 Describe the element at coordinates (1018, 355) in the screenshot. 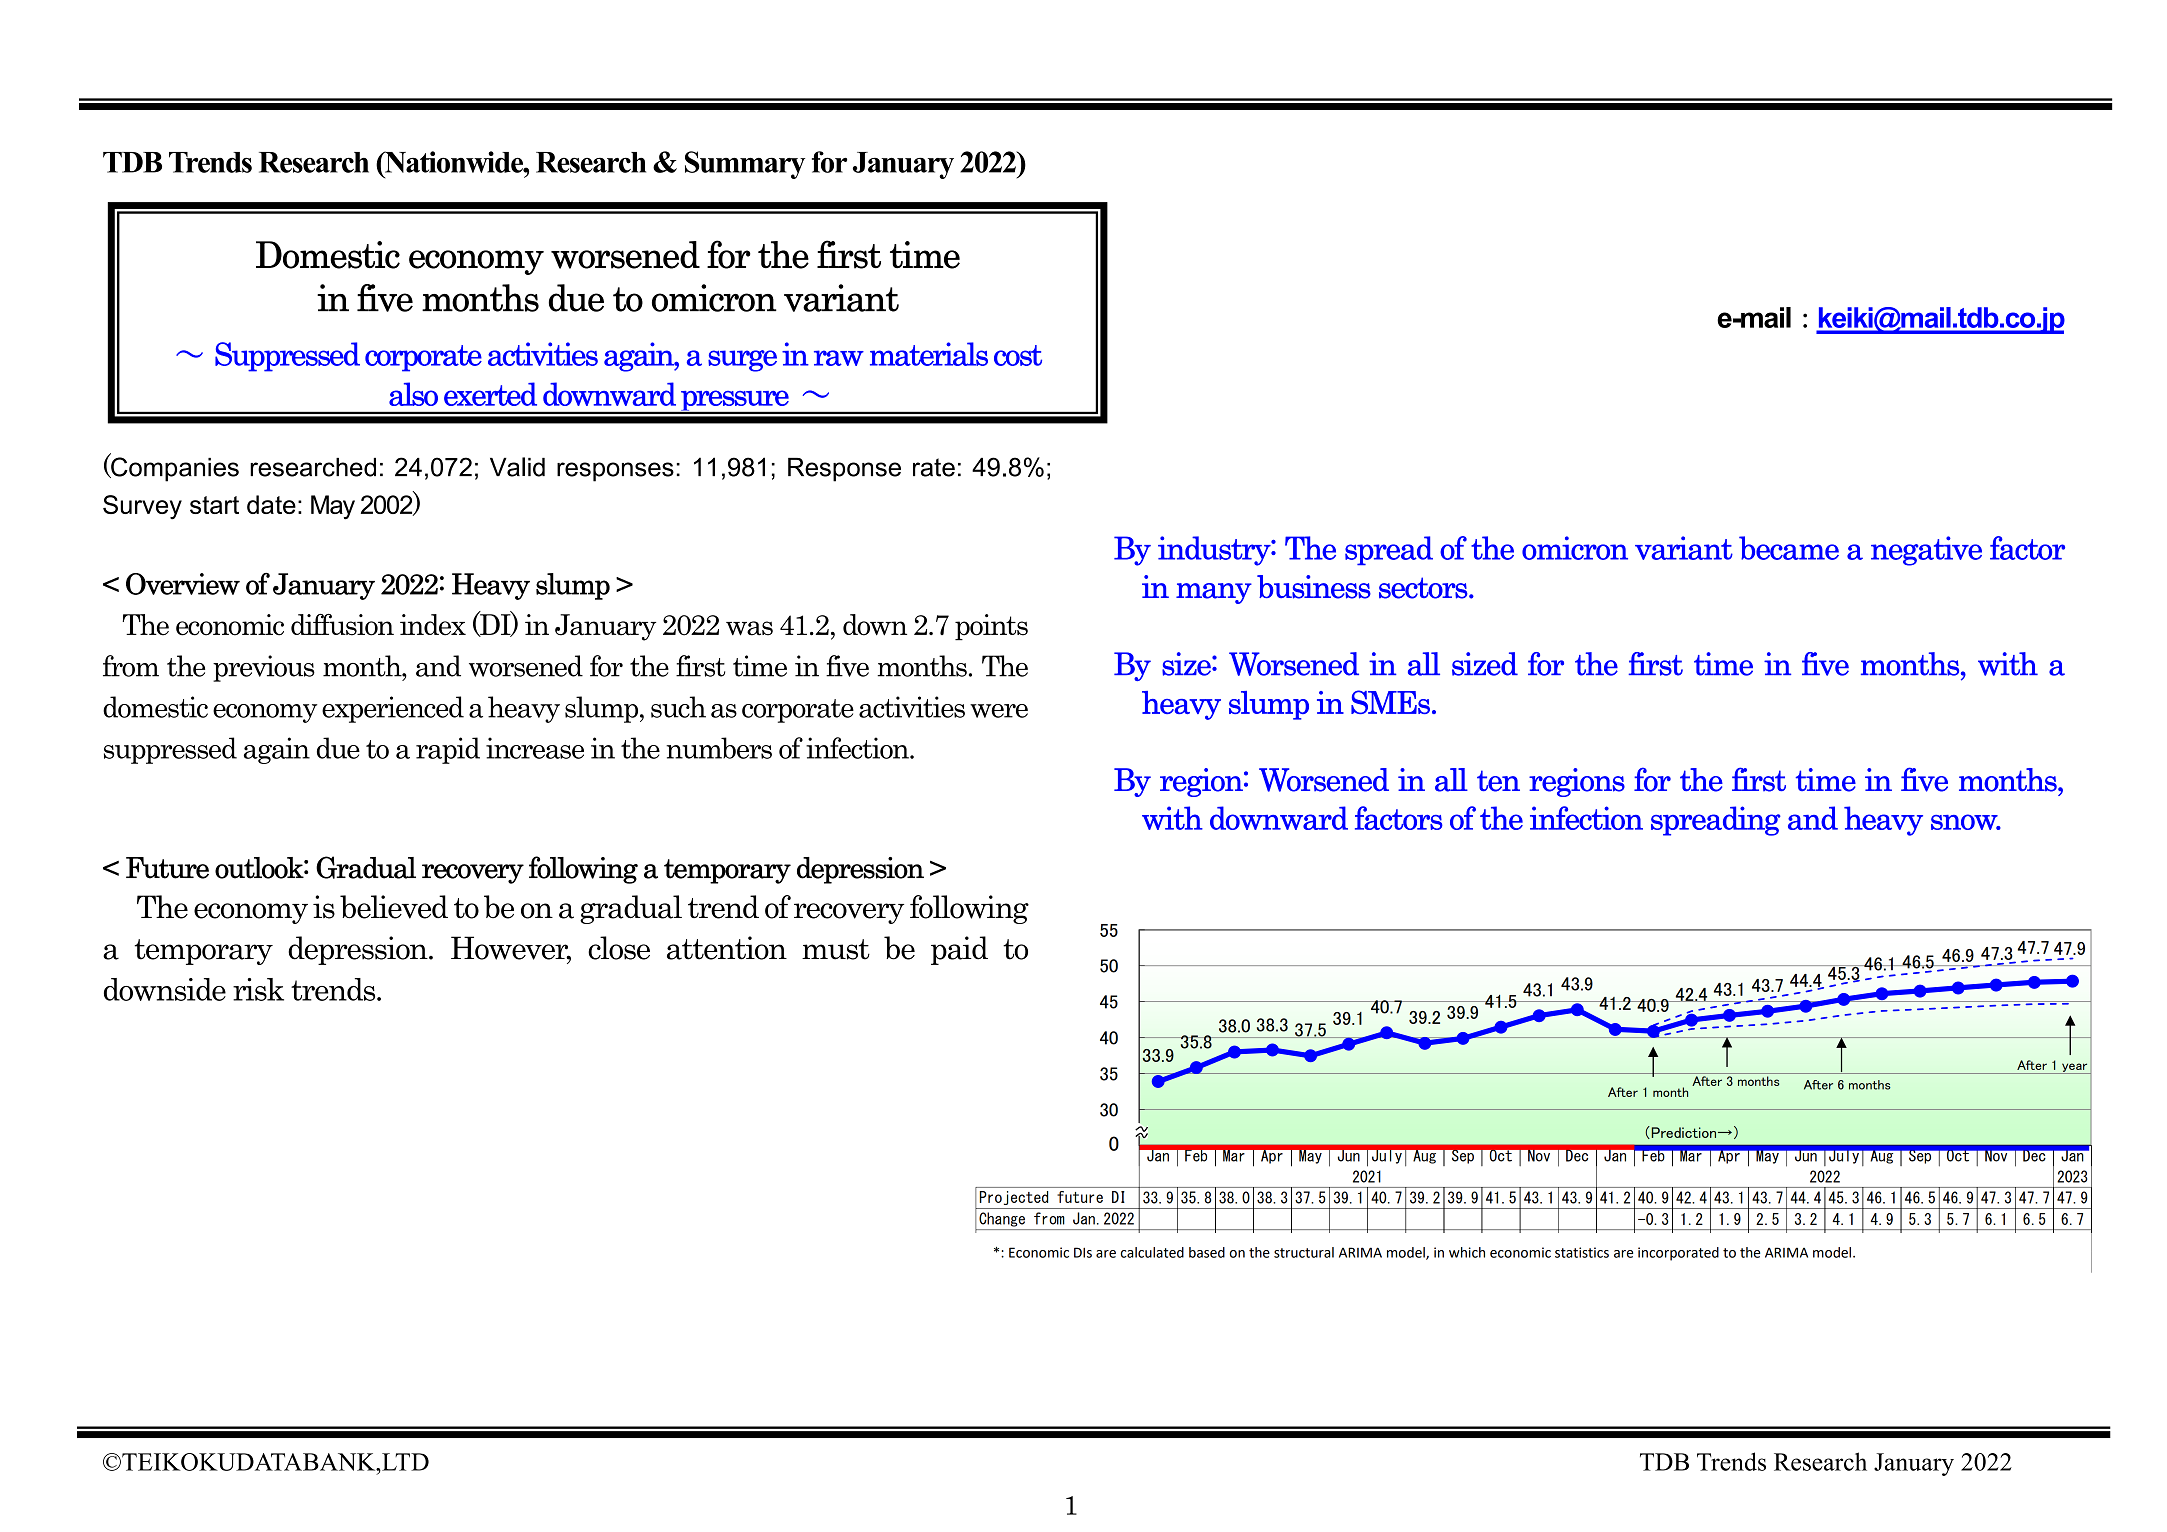

I see `cost` at that location.
